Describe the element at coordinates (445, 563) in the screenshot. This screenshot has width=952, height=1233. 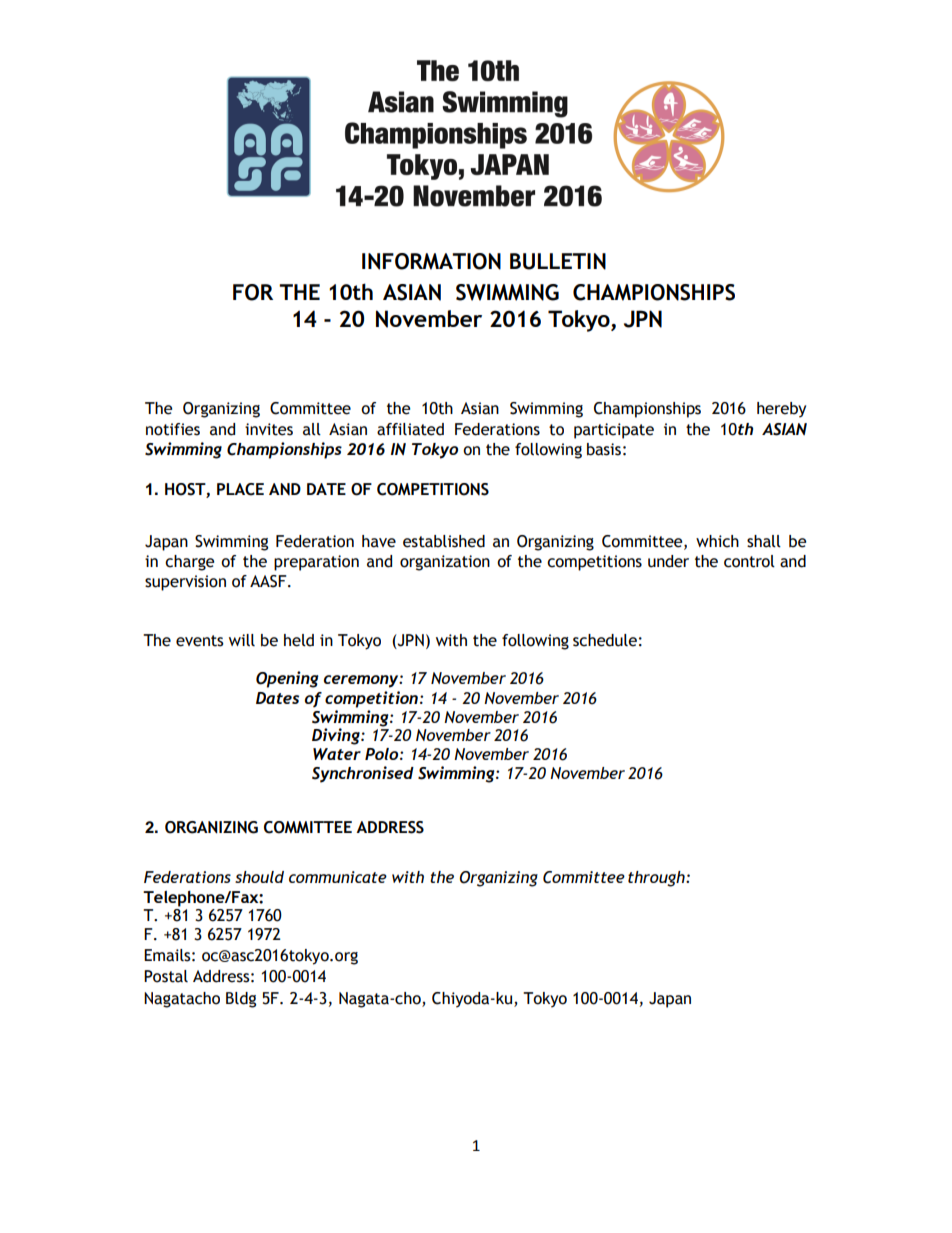
I see `organization` at that location.
